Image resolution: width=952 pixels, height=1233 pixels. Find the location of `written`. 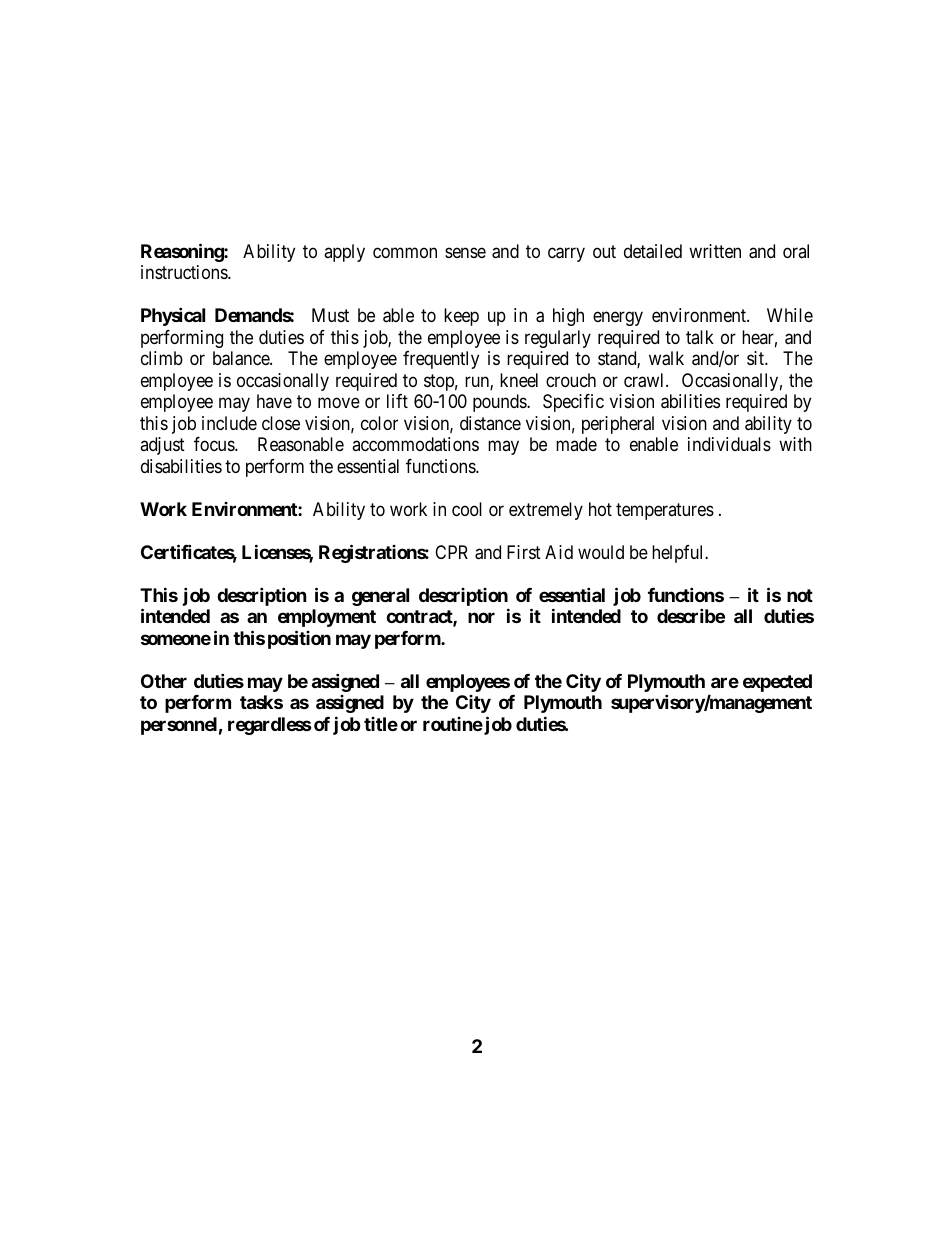

written is located at coordinates (715, 251).
